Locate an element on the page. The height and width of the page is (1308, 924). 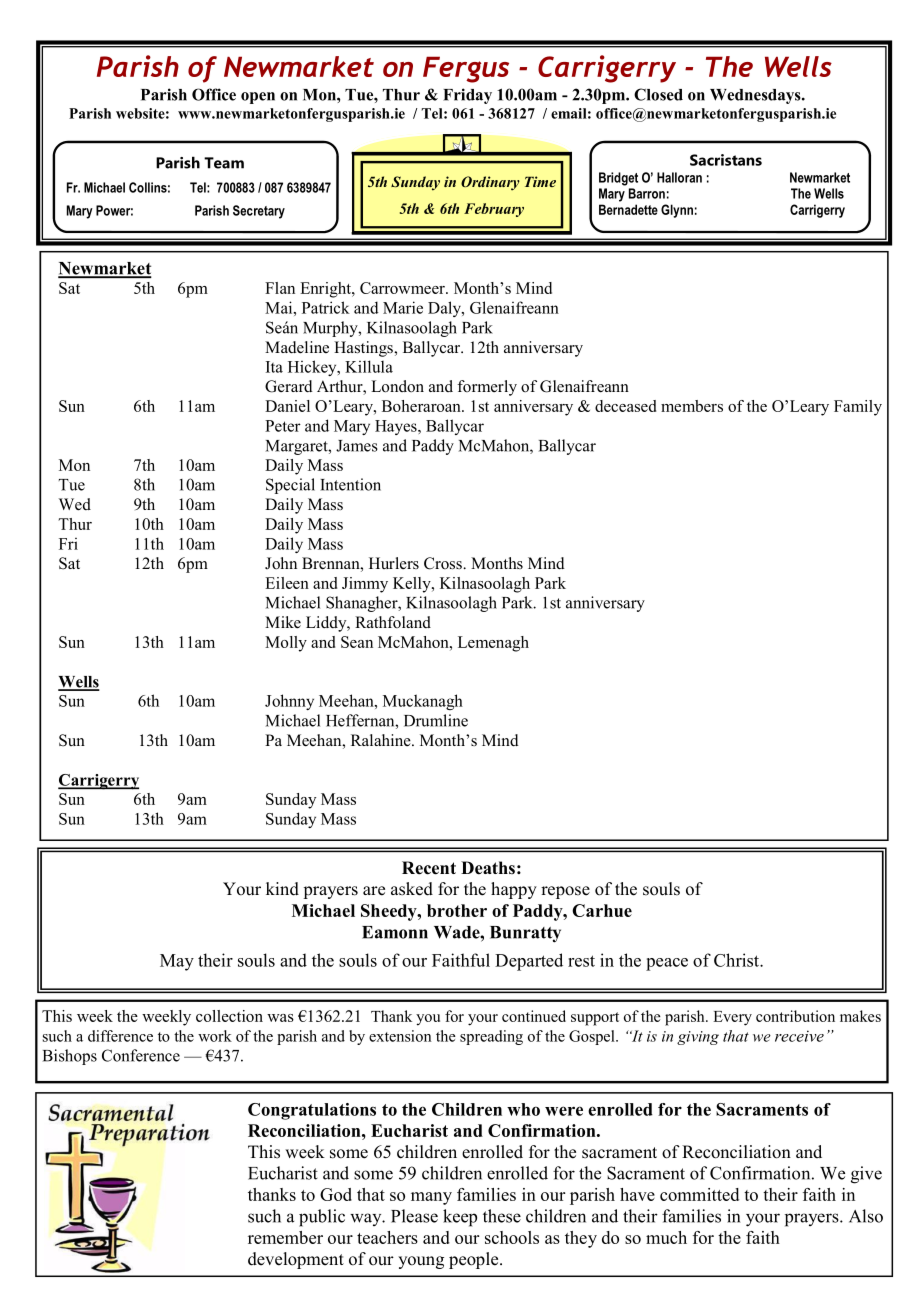
kind is located at coordinates (282, 889).
